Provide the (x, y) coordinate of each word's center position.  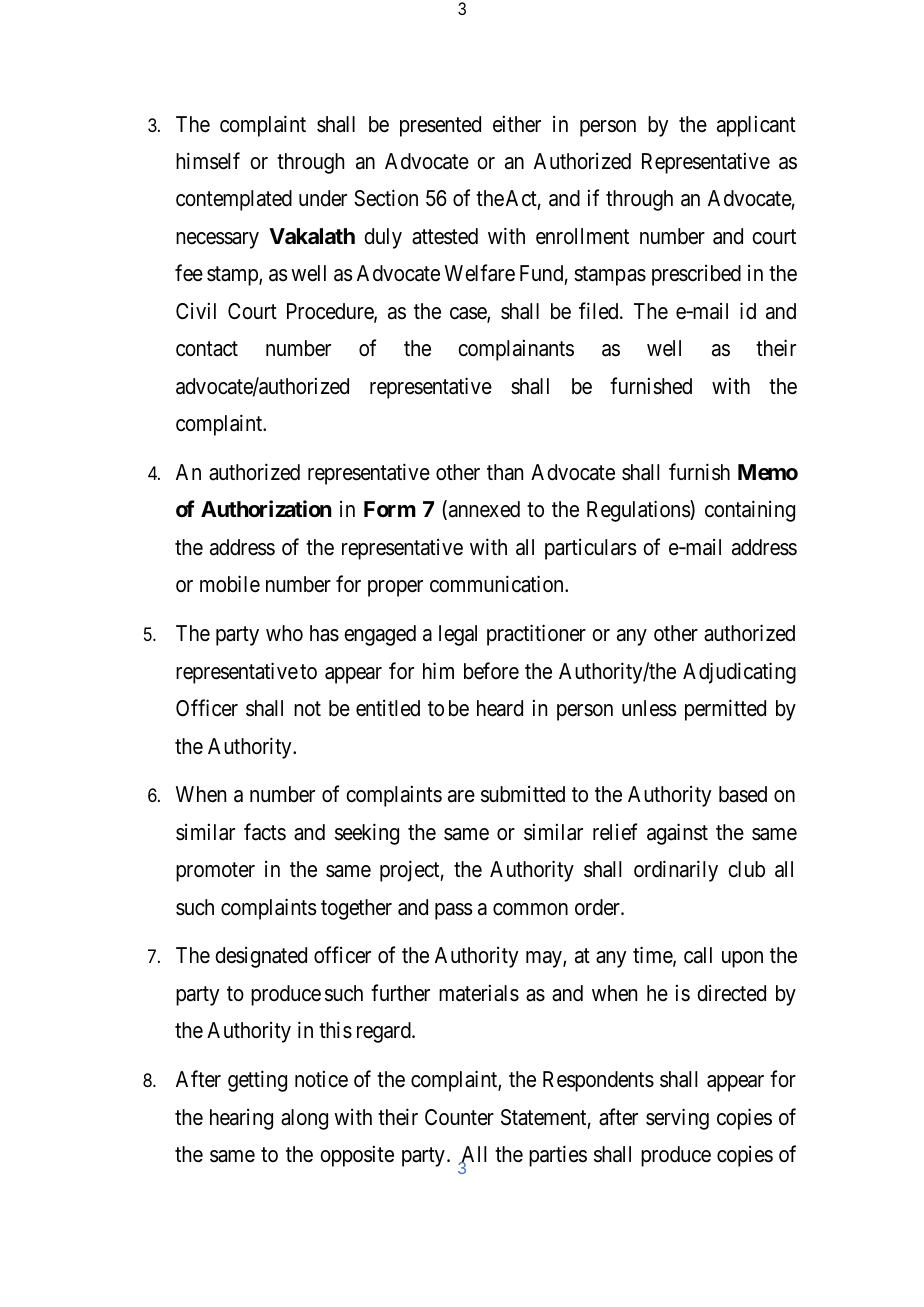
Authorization (266, 509)
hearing (241, 1119)
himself (208, 161)
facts (265, 832)
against (677, 834)
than (505, 472)
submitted (523, 794)
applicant (756, 126)
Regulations (639, 511)
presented (440, 126)
